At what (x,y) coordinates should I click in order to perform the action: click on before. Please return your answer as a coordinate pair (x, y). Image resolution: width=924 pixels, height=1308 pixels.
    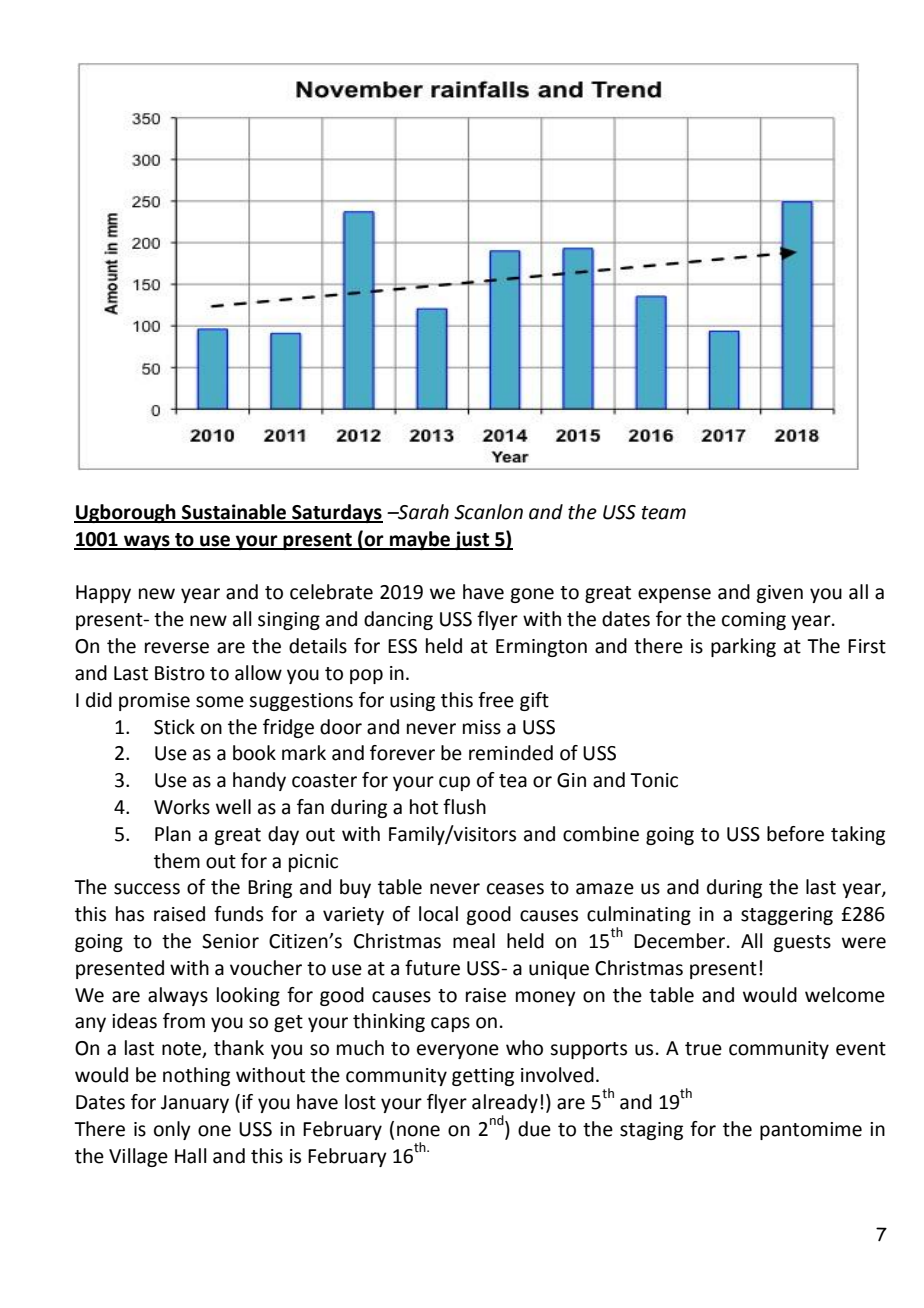
    Looking at the image, I should click on (795, 834).
